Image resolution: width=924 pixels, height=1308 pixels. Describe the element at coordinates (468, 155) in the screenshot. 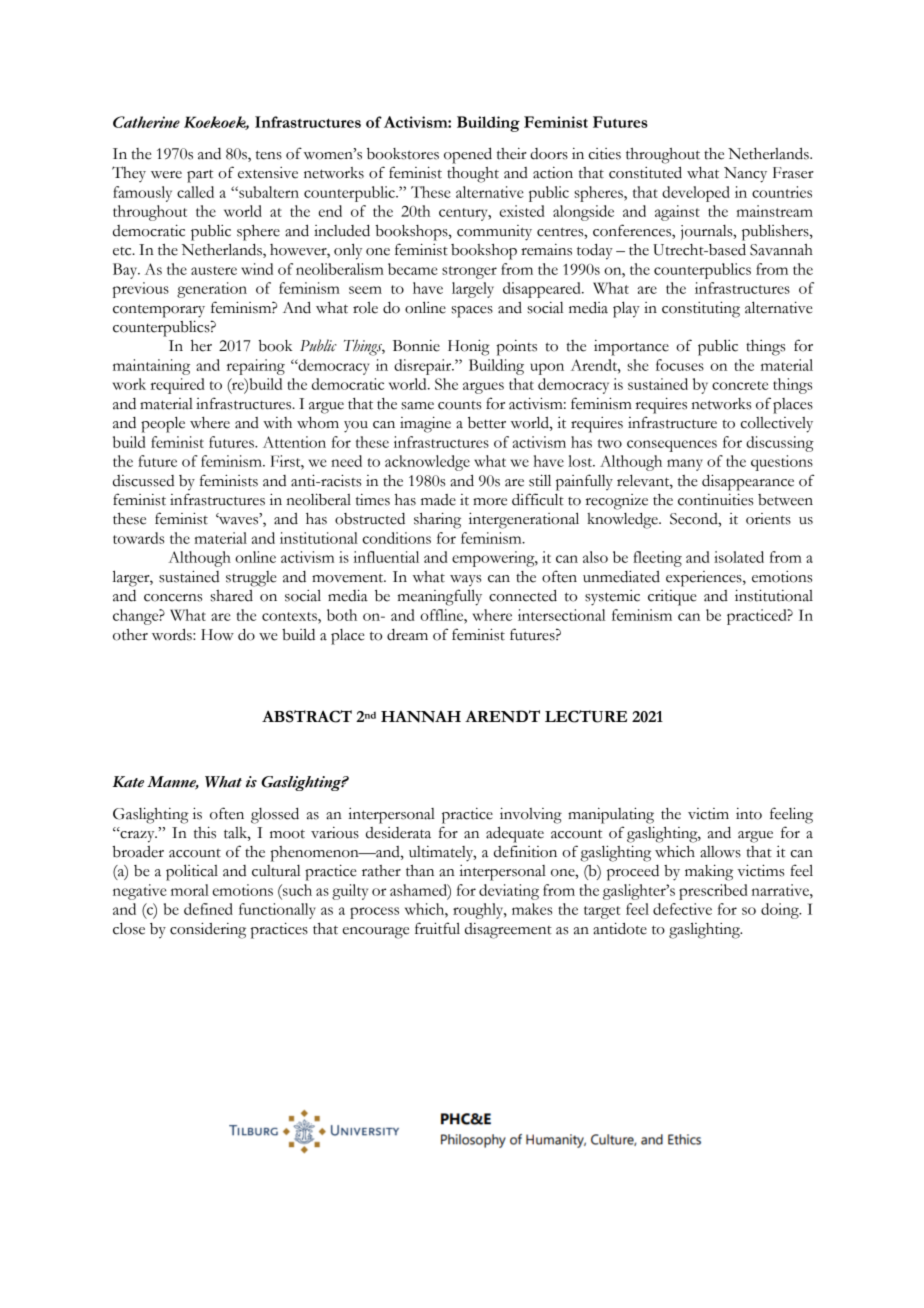

I see `opened` at that location.
